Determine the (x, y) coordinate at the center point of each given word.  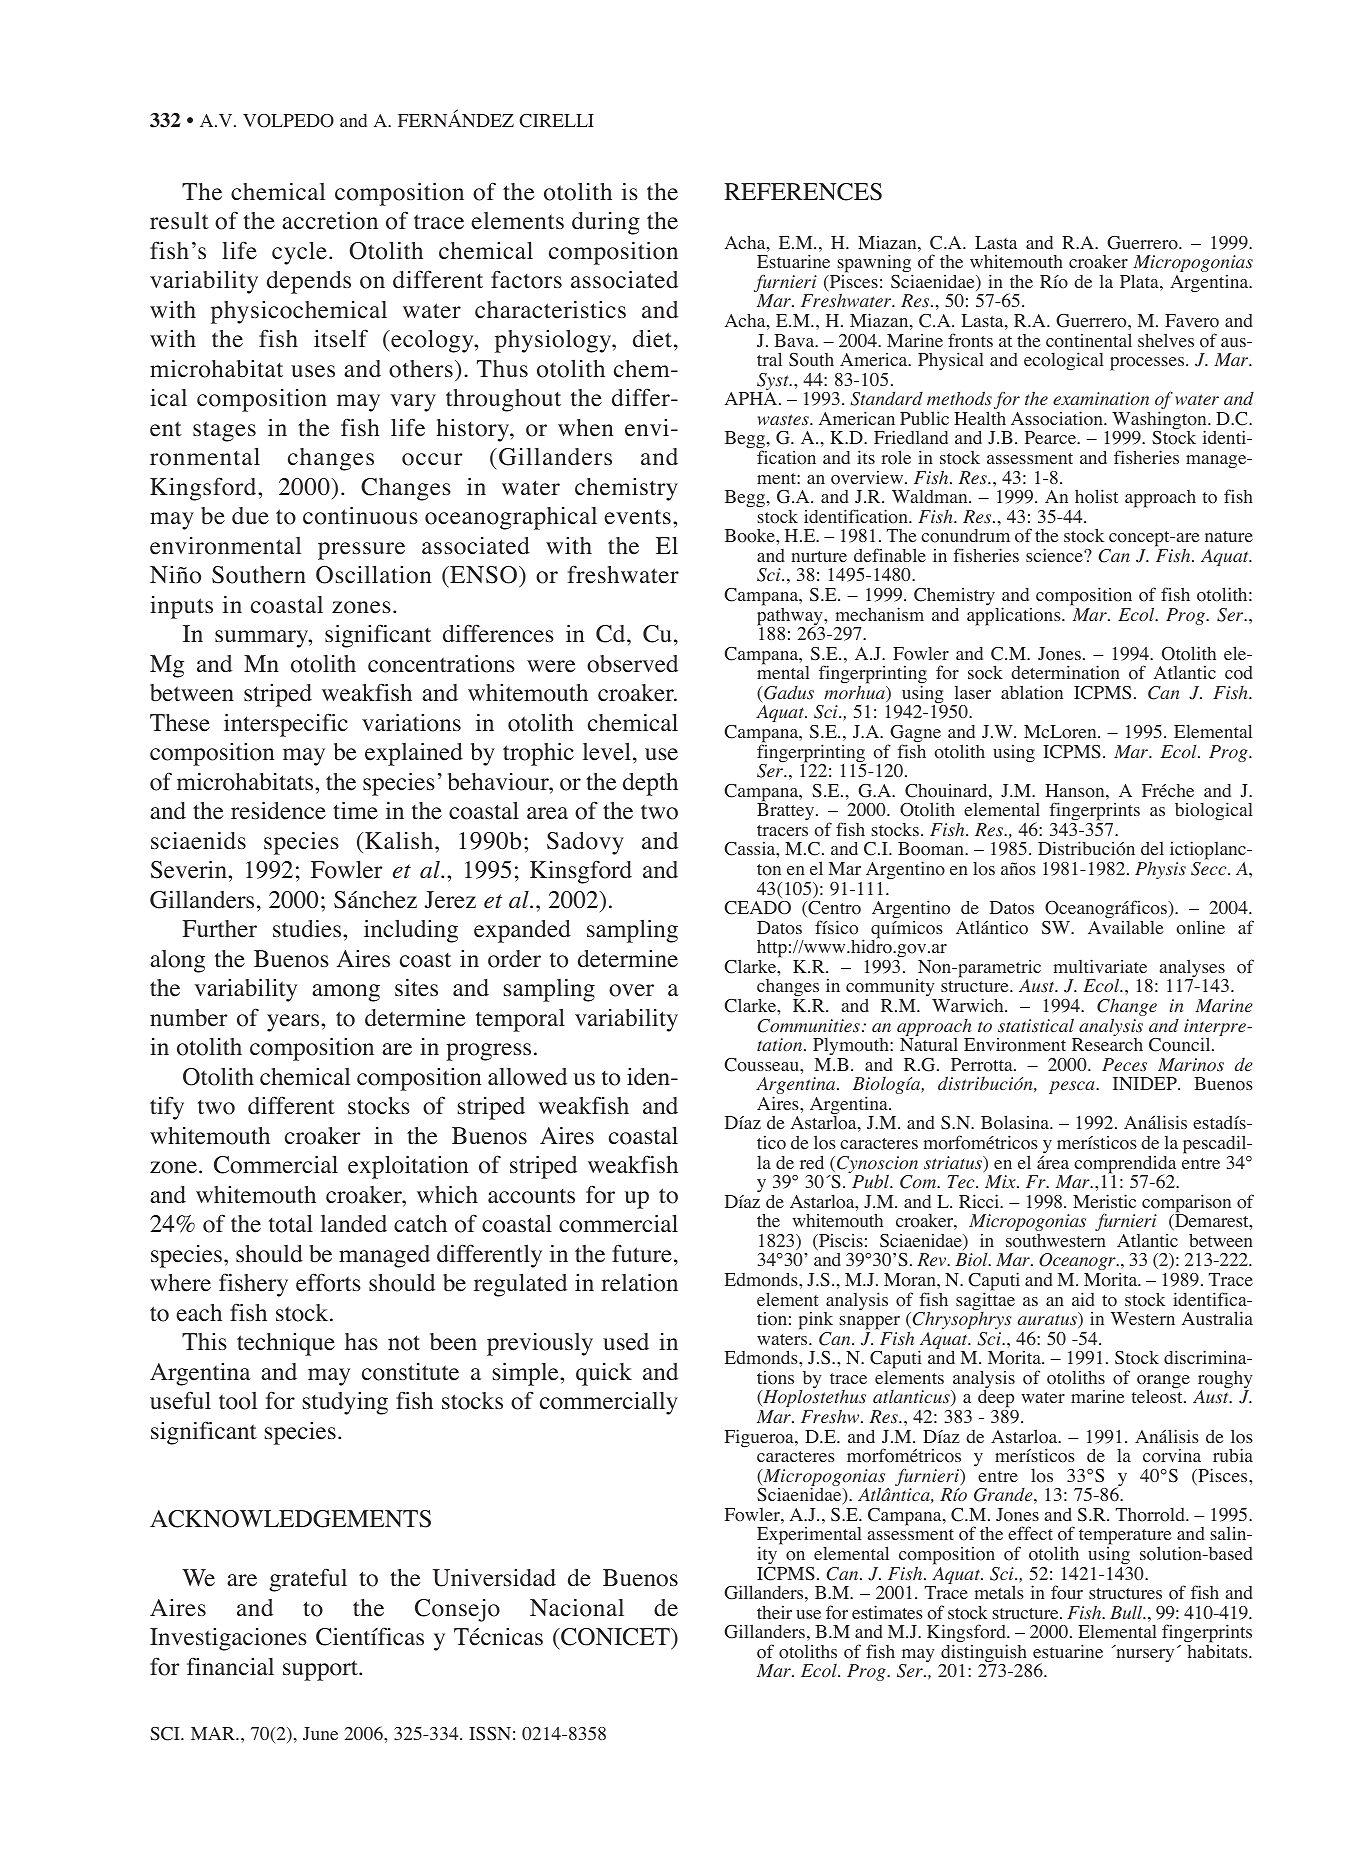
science (1055, 555)
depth (650, 784)
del (1152, 848)
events (637, 517)
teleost (1158, 1396)
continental (1089, 340)
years (294, 1023)
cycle (299, 253)
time (355, 811)
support (321, 1670)
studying (345, 1403)
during (606, 223)
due (250, 516)
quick (604, 1374)
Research (1107, 1044)
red (812, 1162)
